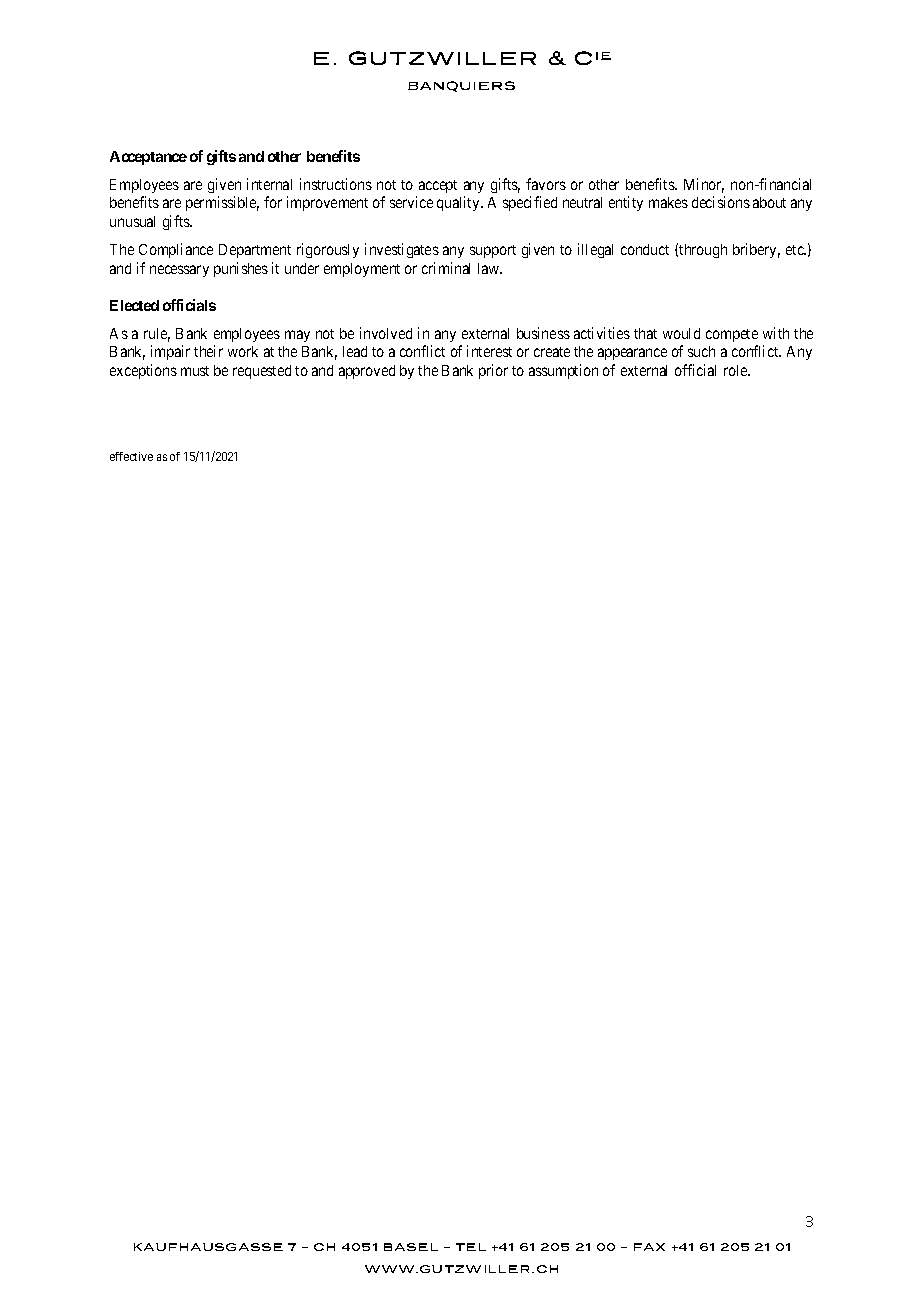  What do you see at coordinates (131, 456) in the screenshot?
I see `effective` at bounding box center [131, 456].
